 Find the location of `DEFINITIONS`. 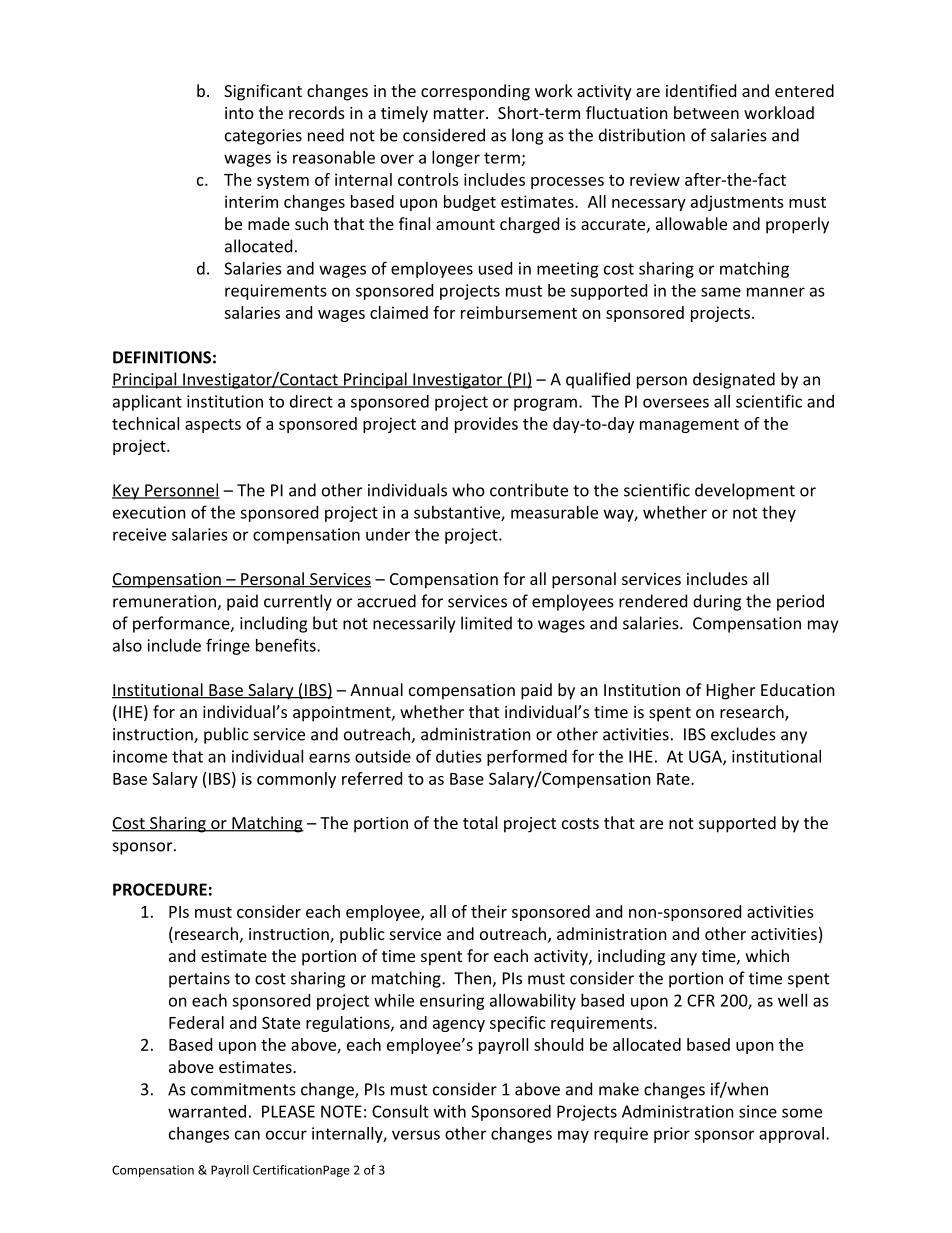

DEFINITIONS is located at coordinates (162, 357).
